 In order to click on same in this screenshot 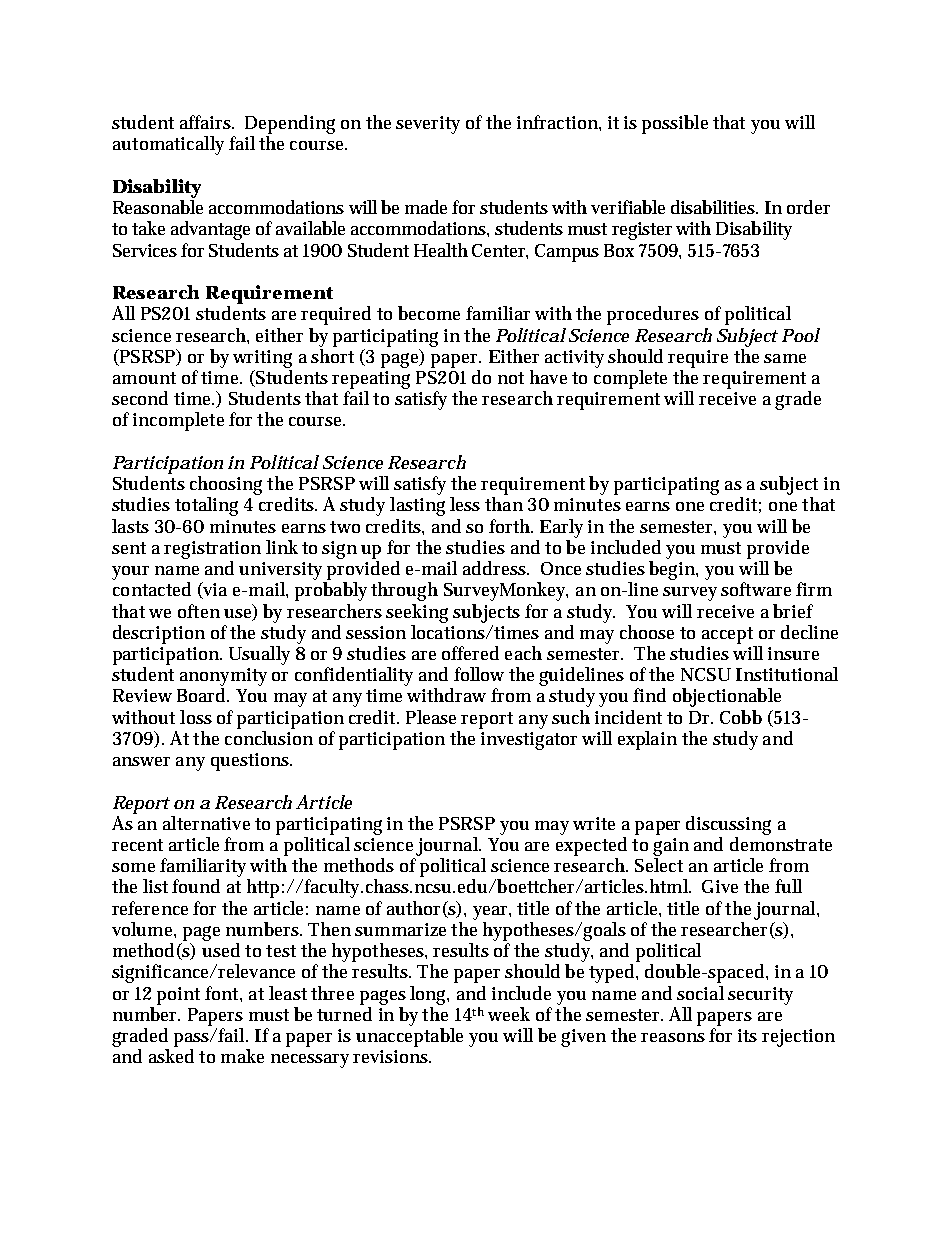, I will do `click(785, 358)`.
